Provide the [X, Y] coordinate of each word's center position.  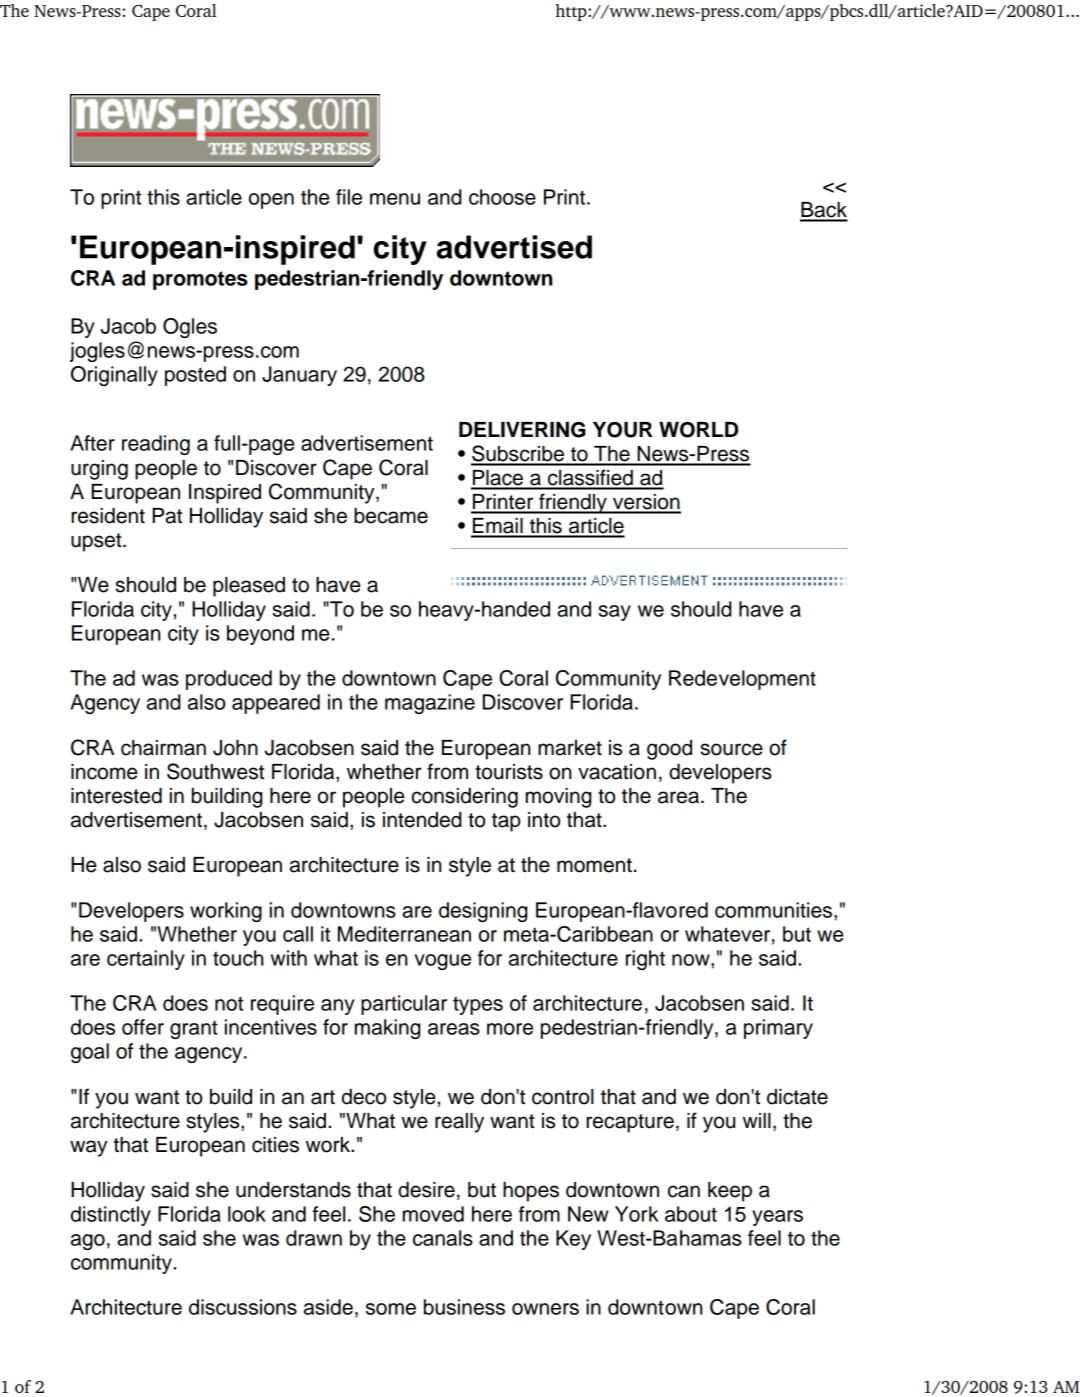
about [691, 1214]
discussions [243, 1307]
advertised [514, 247]
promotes [200, 280]
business [464, 1307]
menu [395, 199]
